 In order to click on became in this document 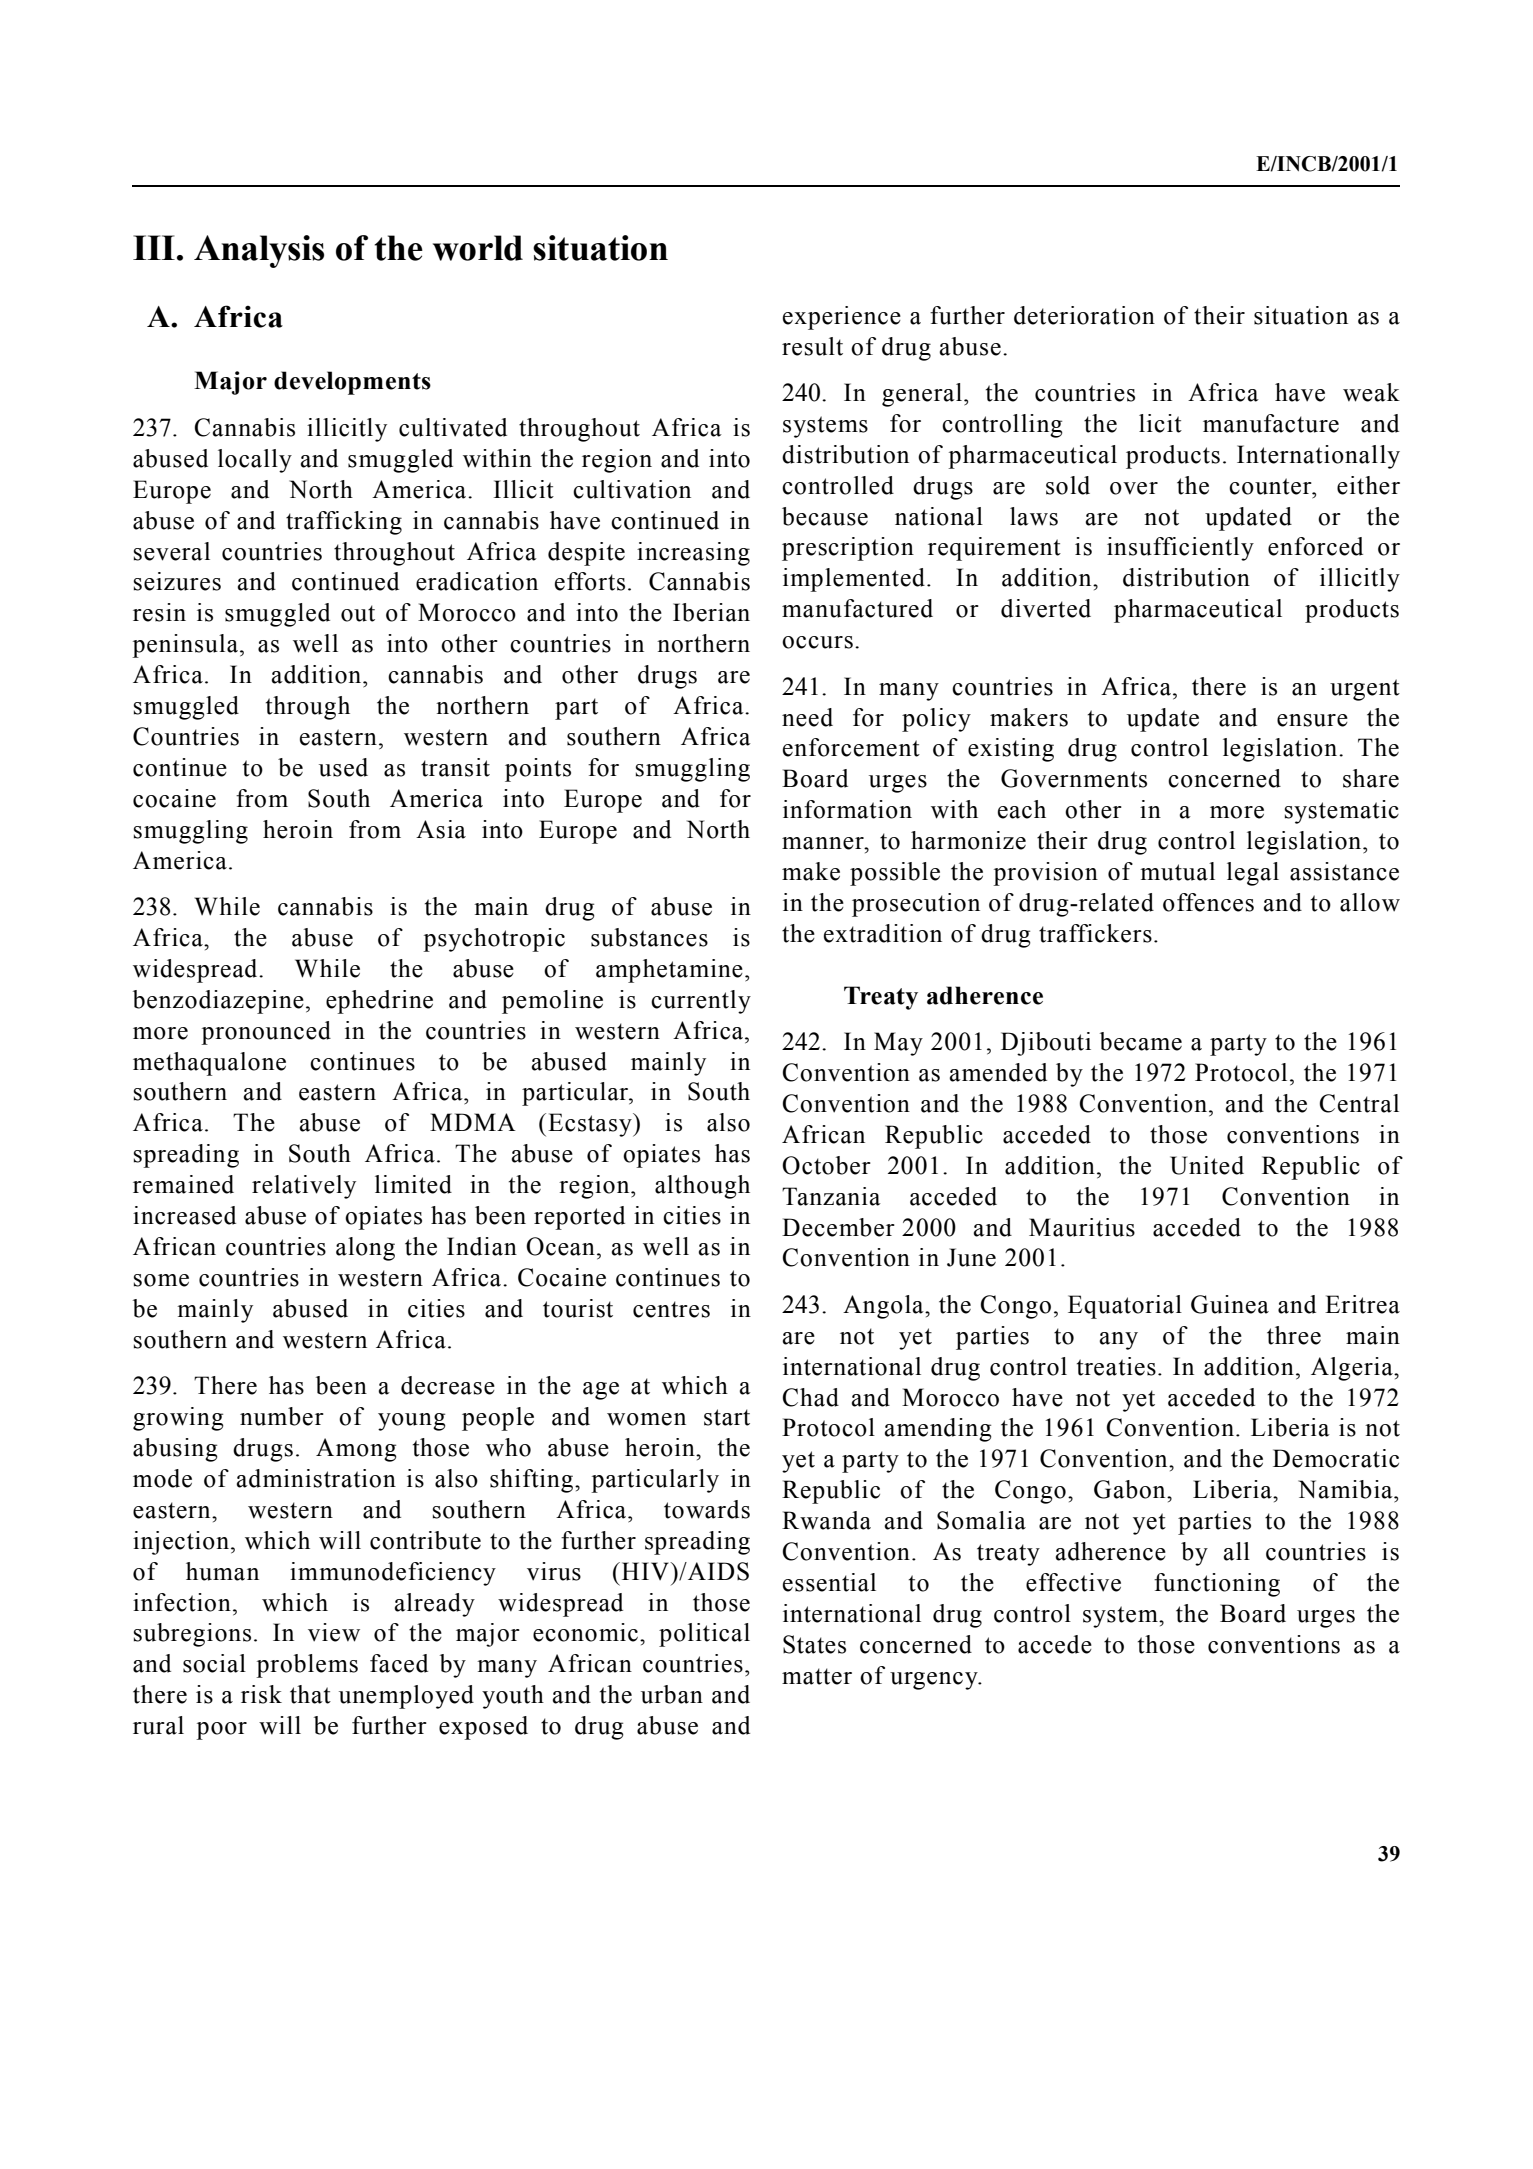, I will do `click(1141, 1041)`.
